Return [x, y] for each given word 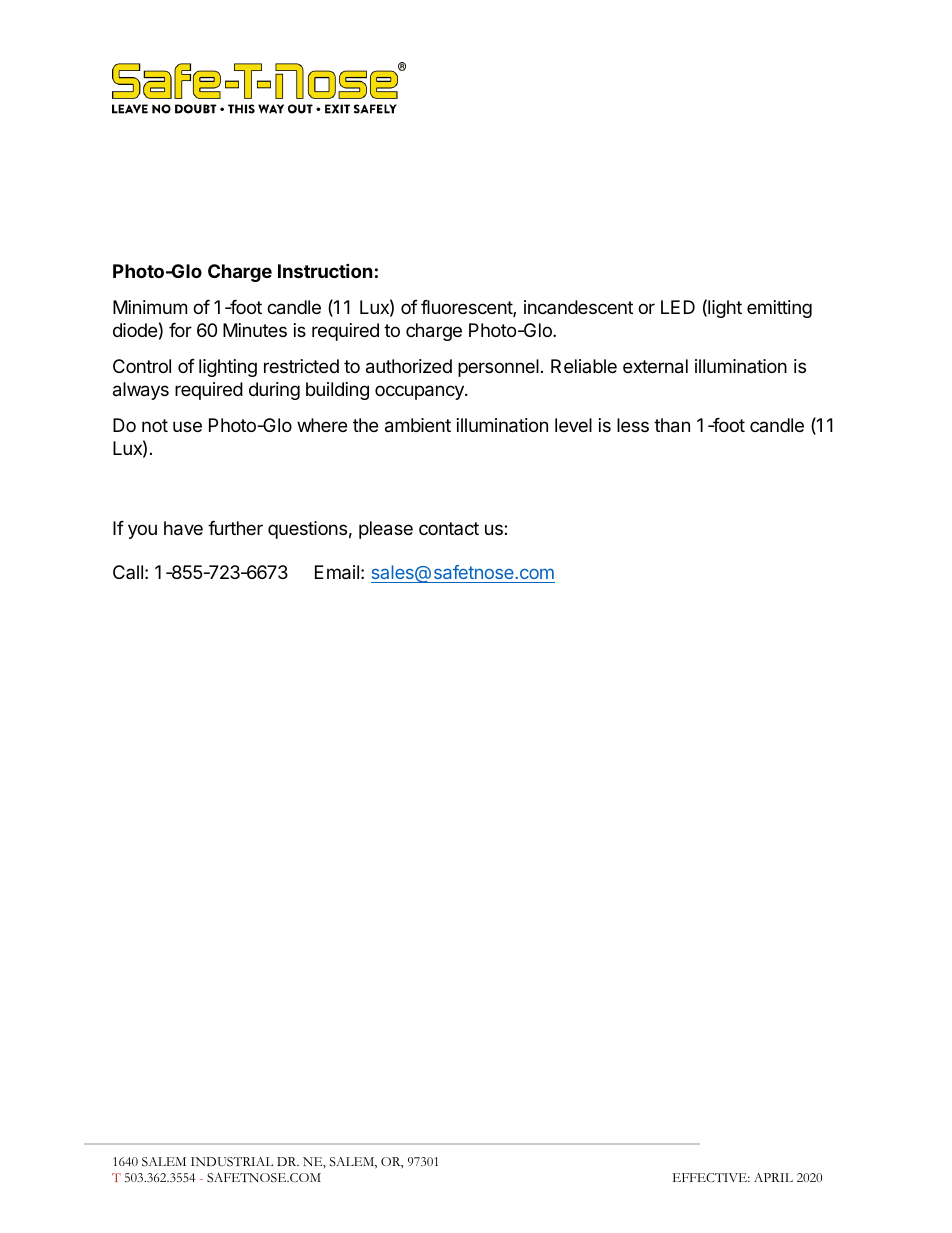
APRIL [773, 1177]
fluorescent [467, 308]
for [180, 330]
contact [449, 528]
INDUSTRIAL [232, 1162]
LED [678, 307]
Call [128, 572]
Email [337, 572]
